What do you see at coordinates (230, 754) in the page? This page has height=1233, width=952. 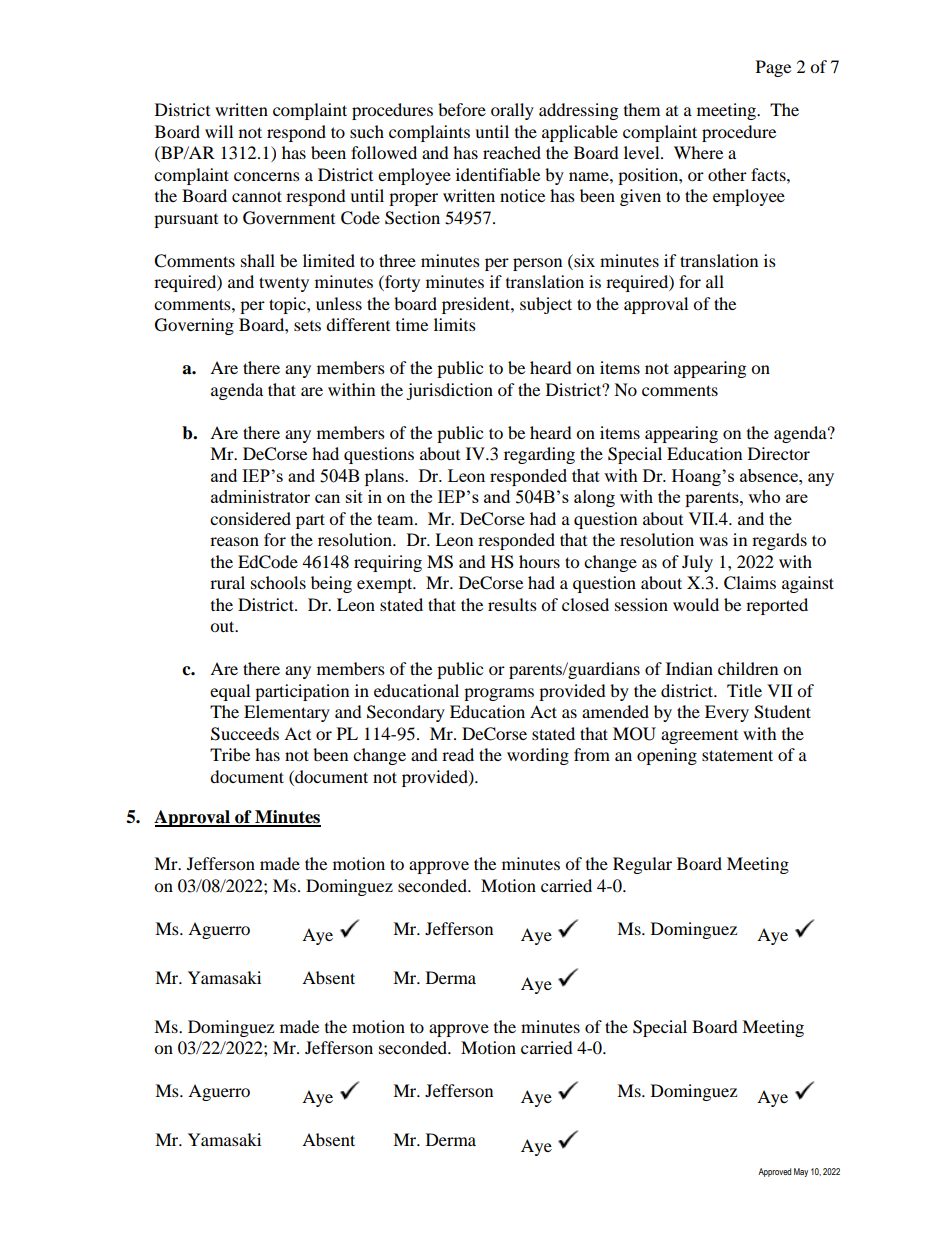 I see `Tribe` at bounding box center [230, 754].
